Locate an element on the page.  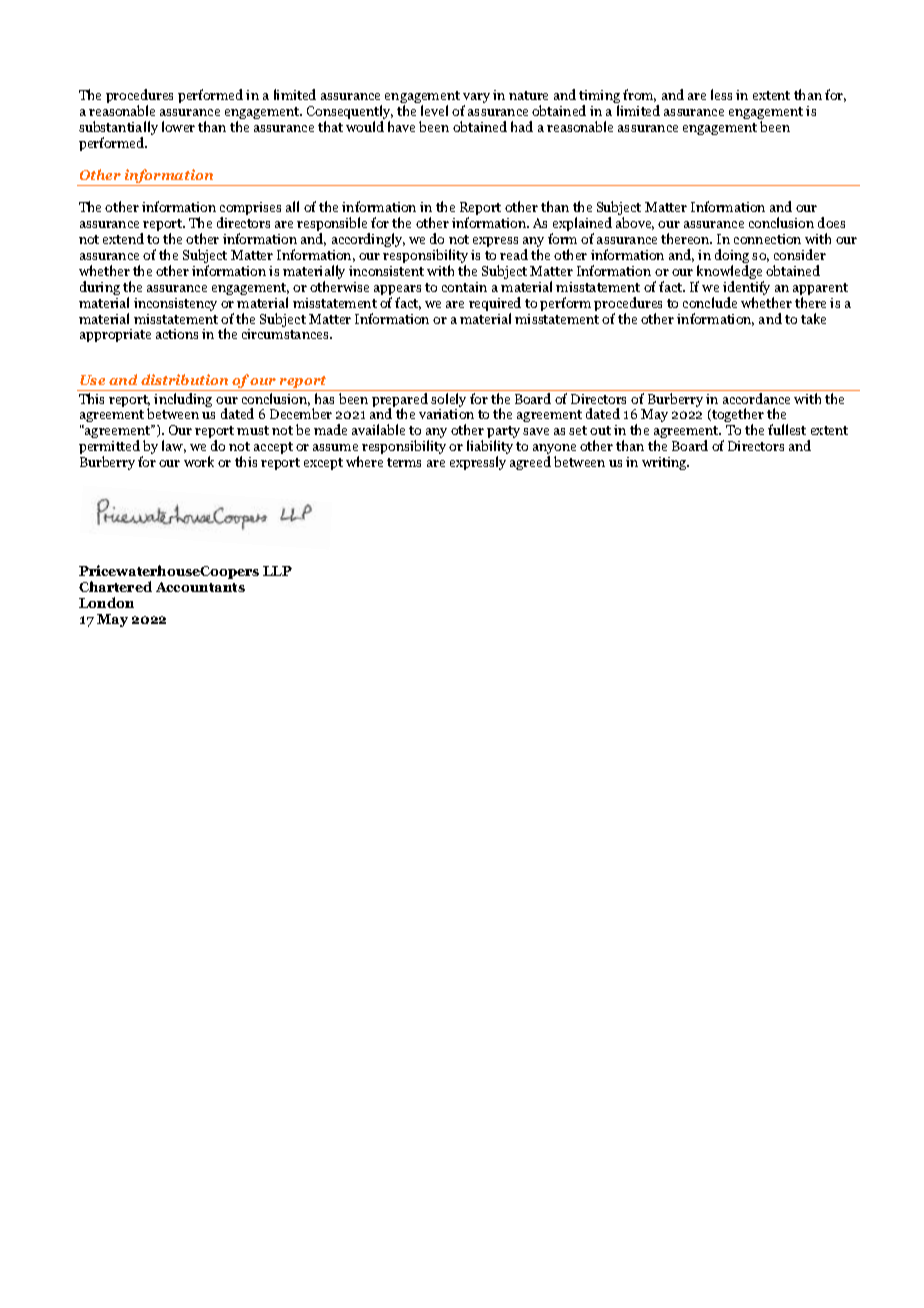
less is located at coordinates (721, 94).
